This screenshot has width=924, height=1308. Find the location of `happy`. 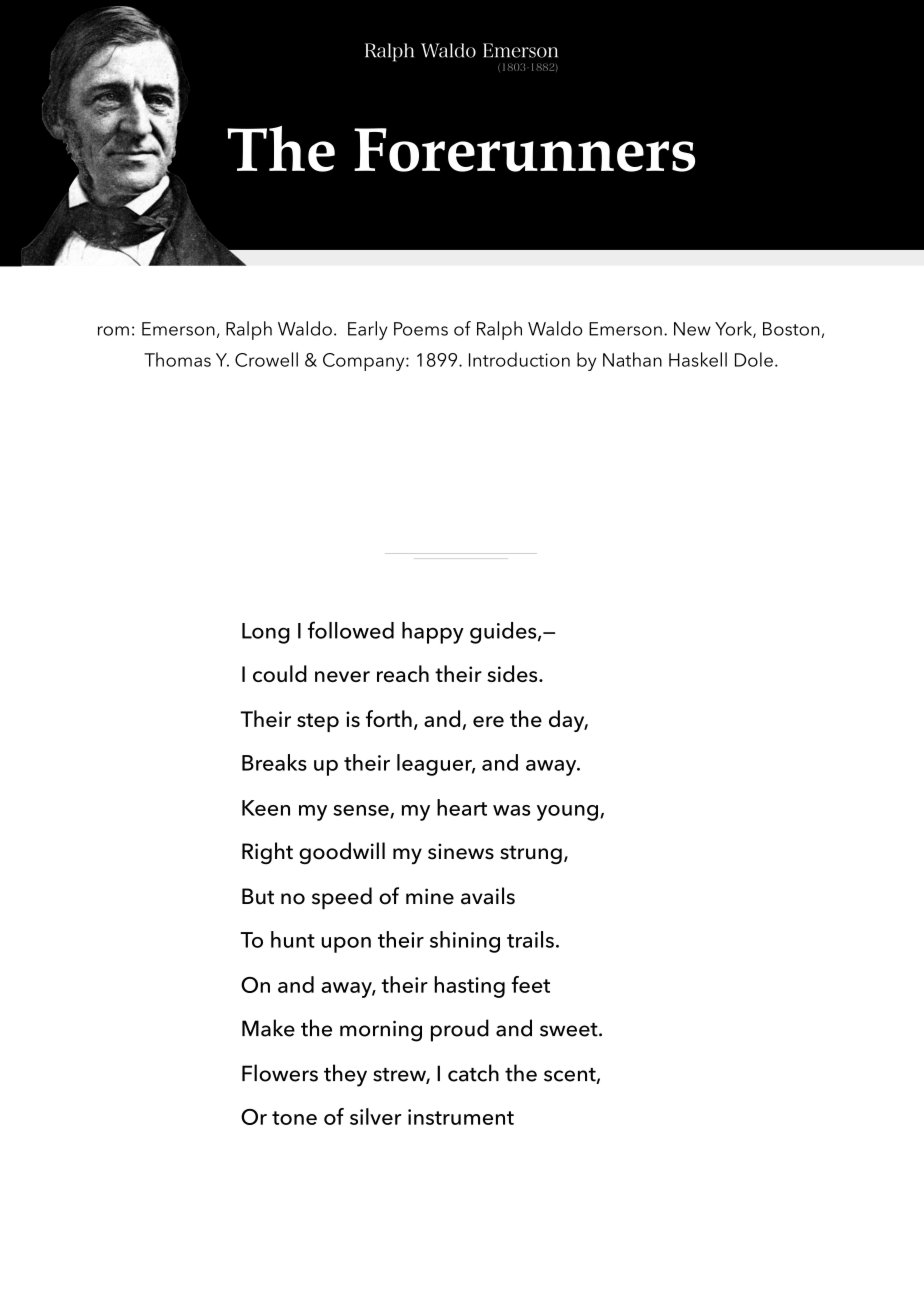

happy is located at coordinates (433, 633).
